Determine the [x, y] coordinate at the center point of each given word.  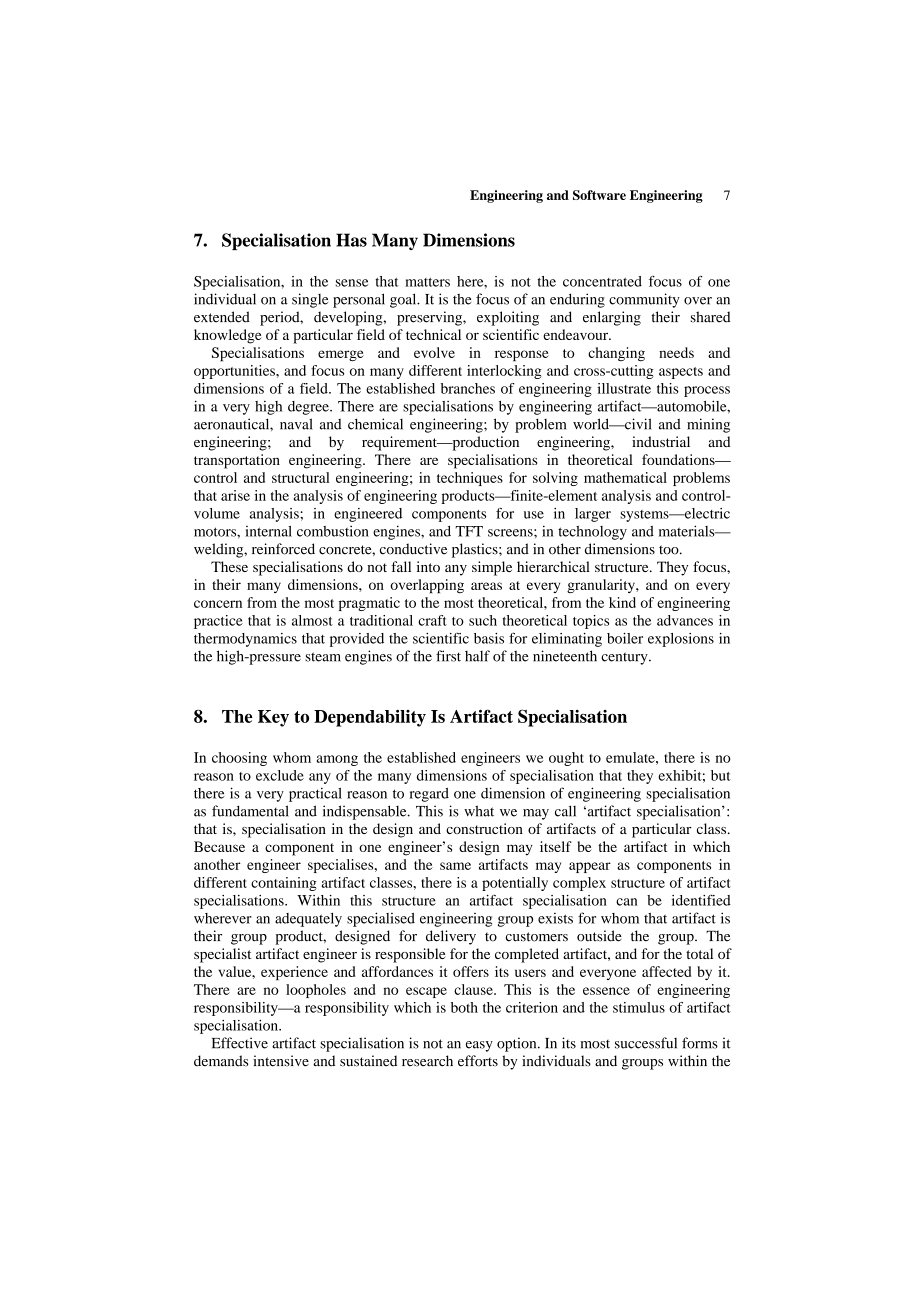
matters [427, 282]
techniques [470, 479]
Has [351, 240]
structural [301, 477]
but [721, 775]
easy [479, 1046]
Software [599, 195]
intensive [281, 1061]
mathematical [625, 477]
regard [429, 795]
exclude [280, 775]
